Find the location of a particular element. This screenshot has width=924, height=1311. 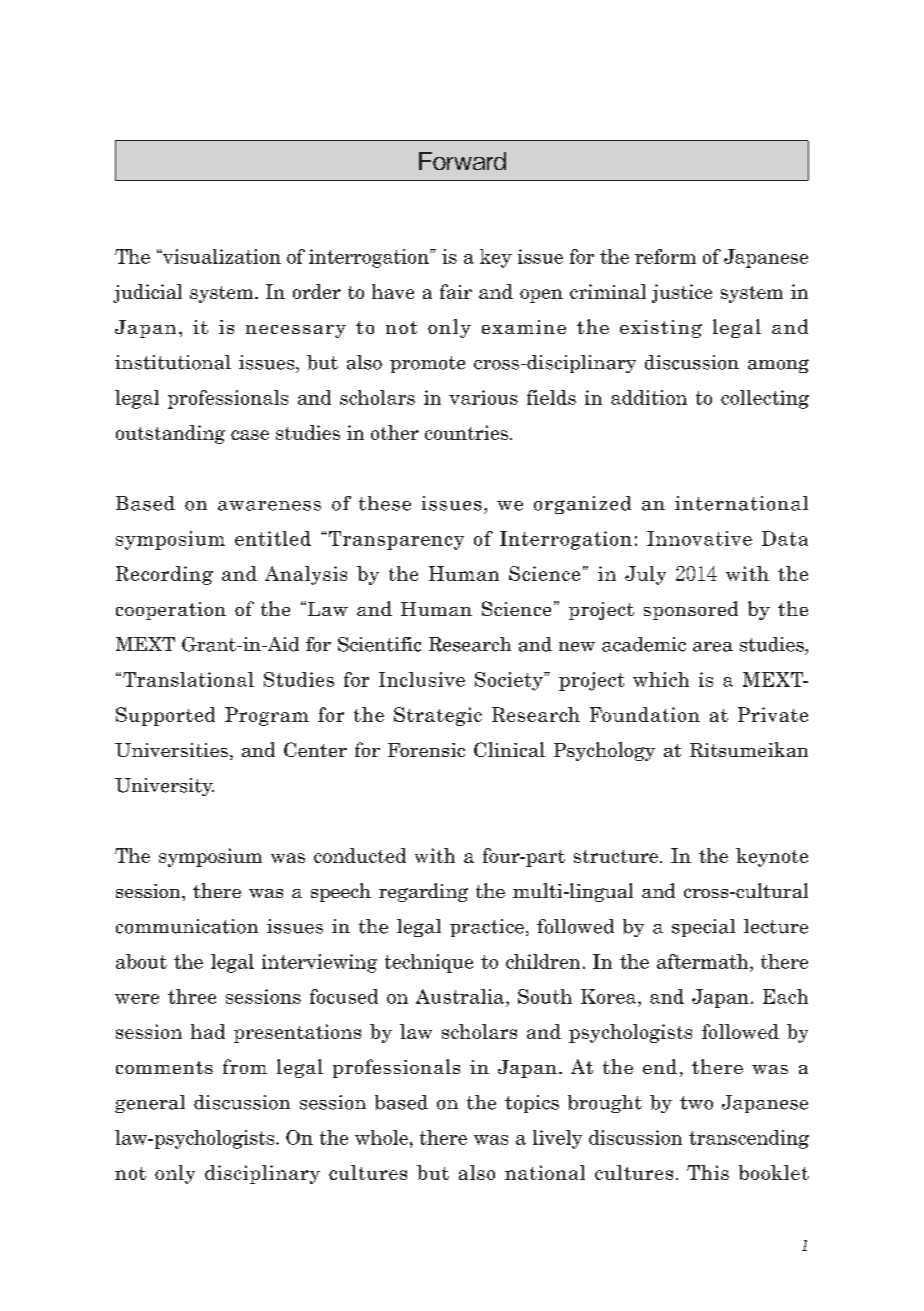

whole is located at coordinates (383, 1137).
